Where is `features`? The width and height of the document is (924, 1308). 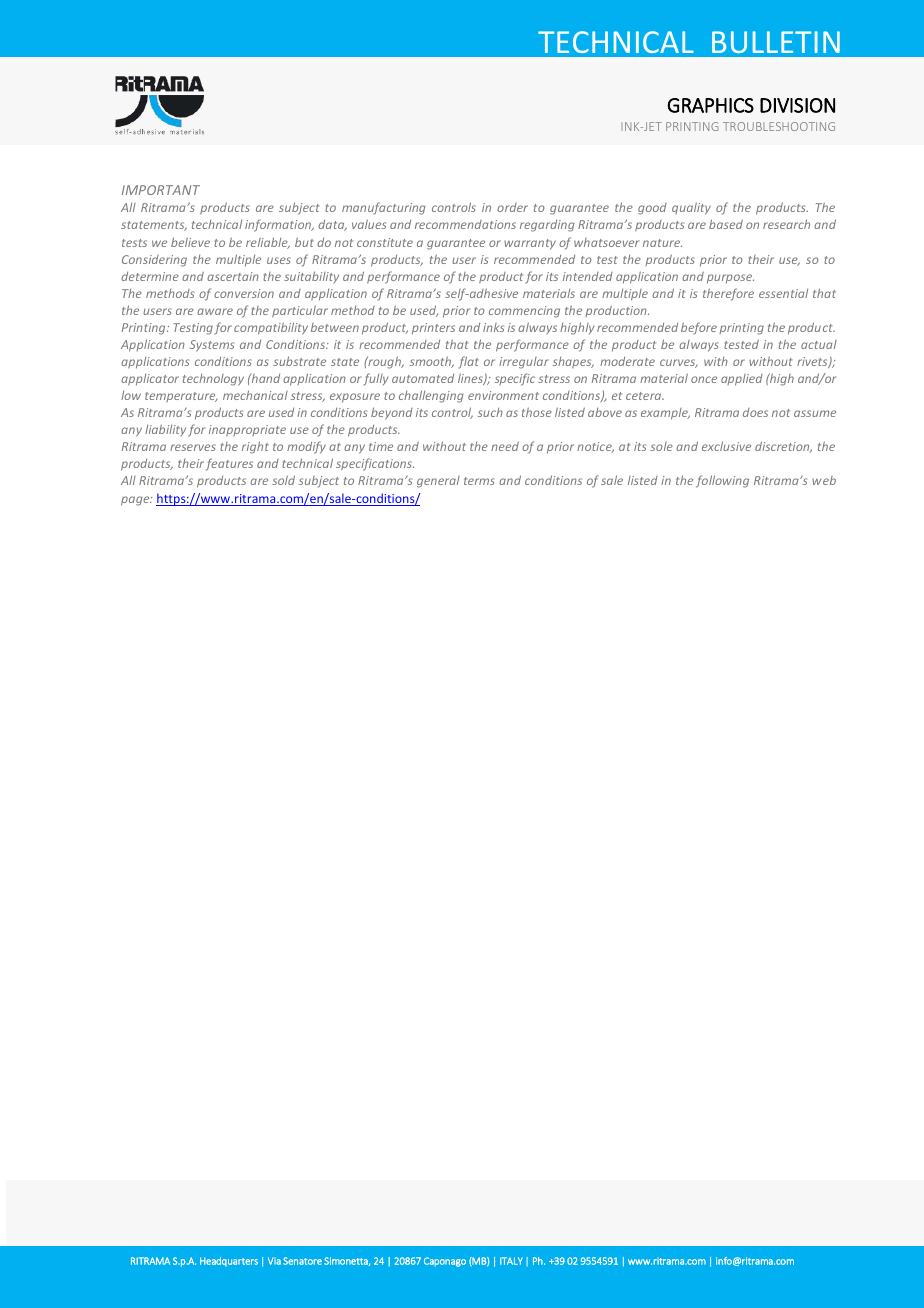 features is located at coordinates (229, 464).
